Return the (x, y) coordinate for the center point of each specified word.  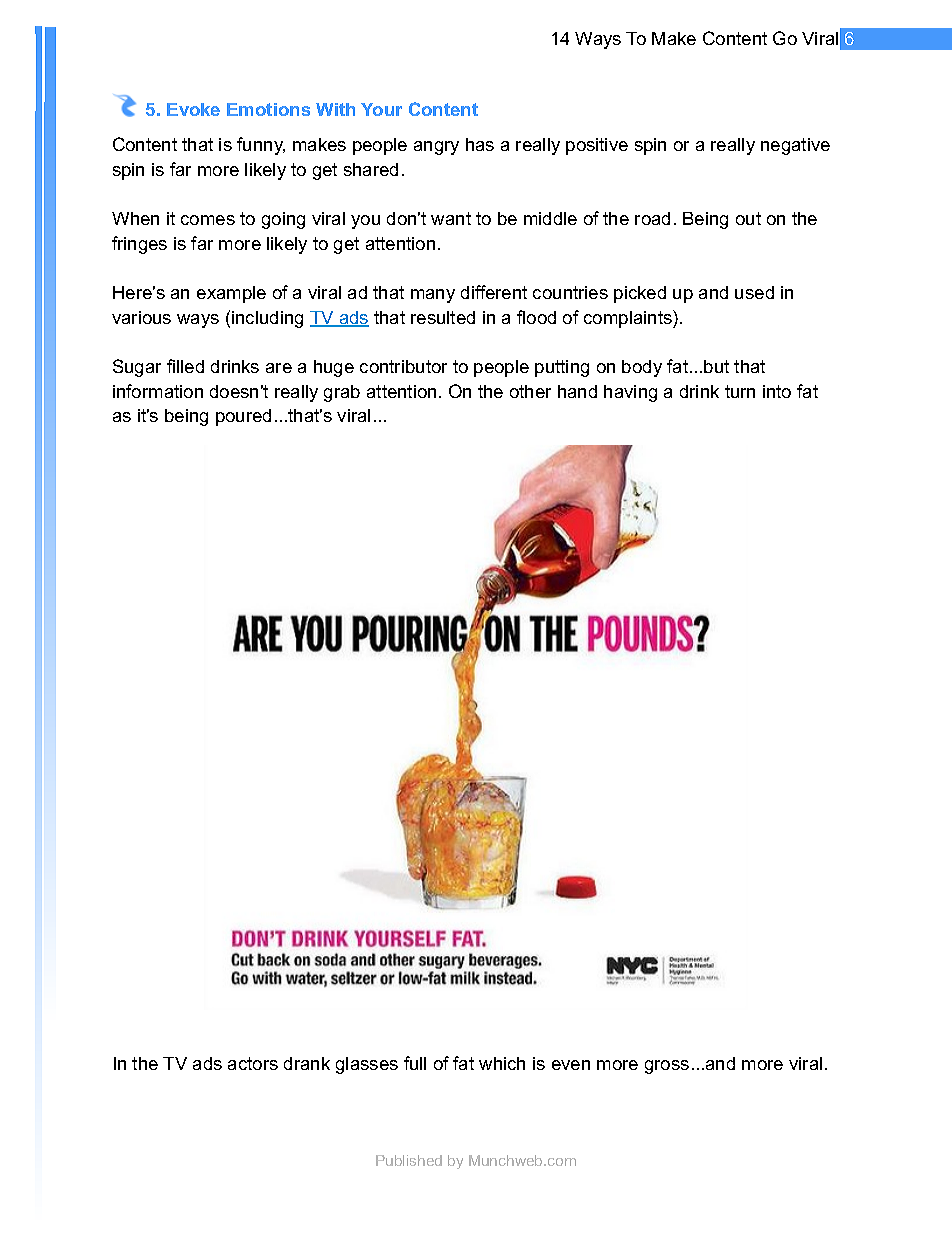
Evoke (193, 109)
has (480, 144)
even (571, 1065)
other (530, 391)
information (158, 391)
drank (307, 1063)
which (502, 1063)
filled (185, 366)
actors (253, 1063)
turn (740, 391)
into (777, 391)
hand (577, 391)
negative (795, 146)
